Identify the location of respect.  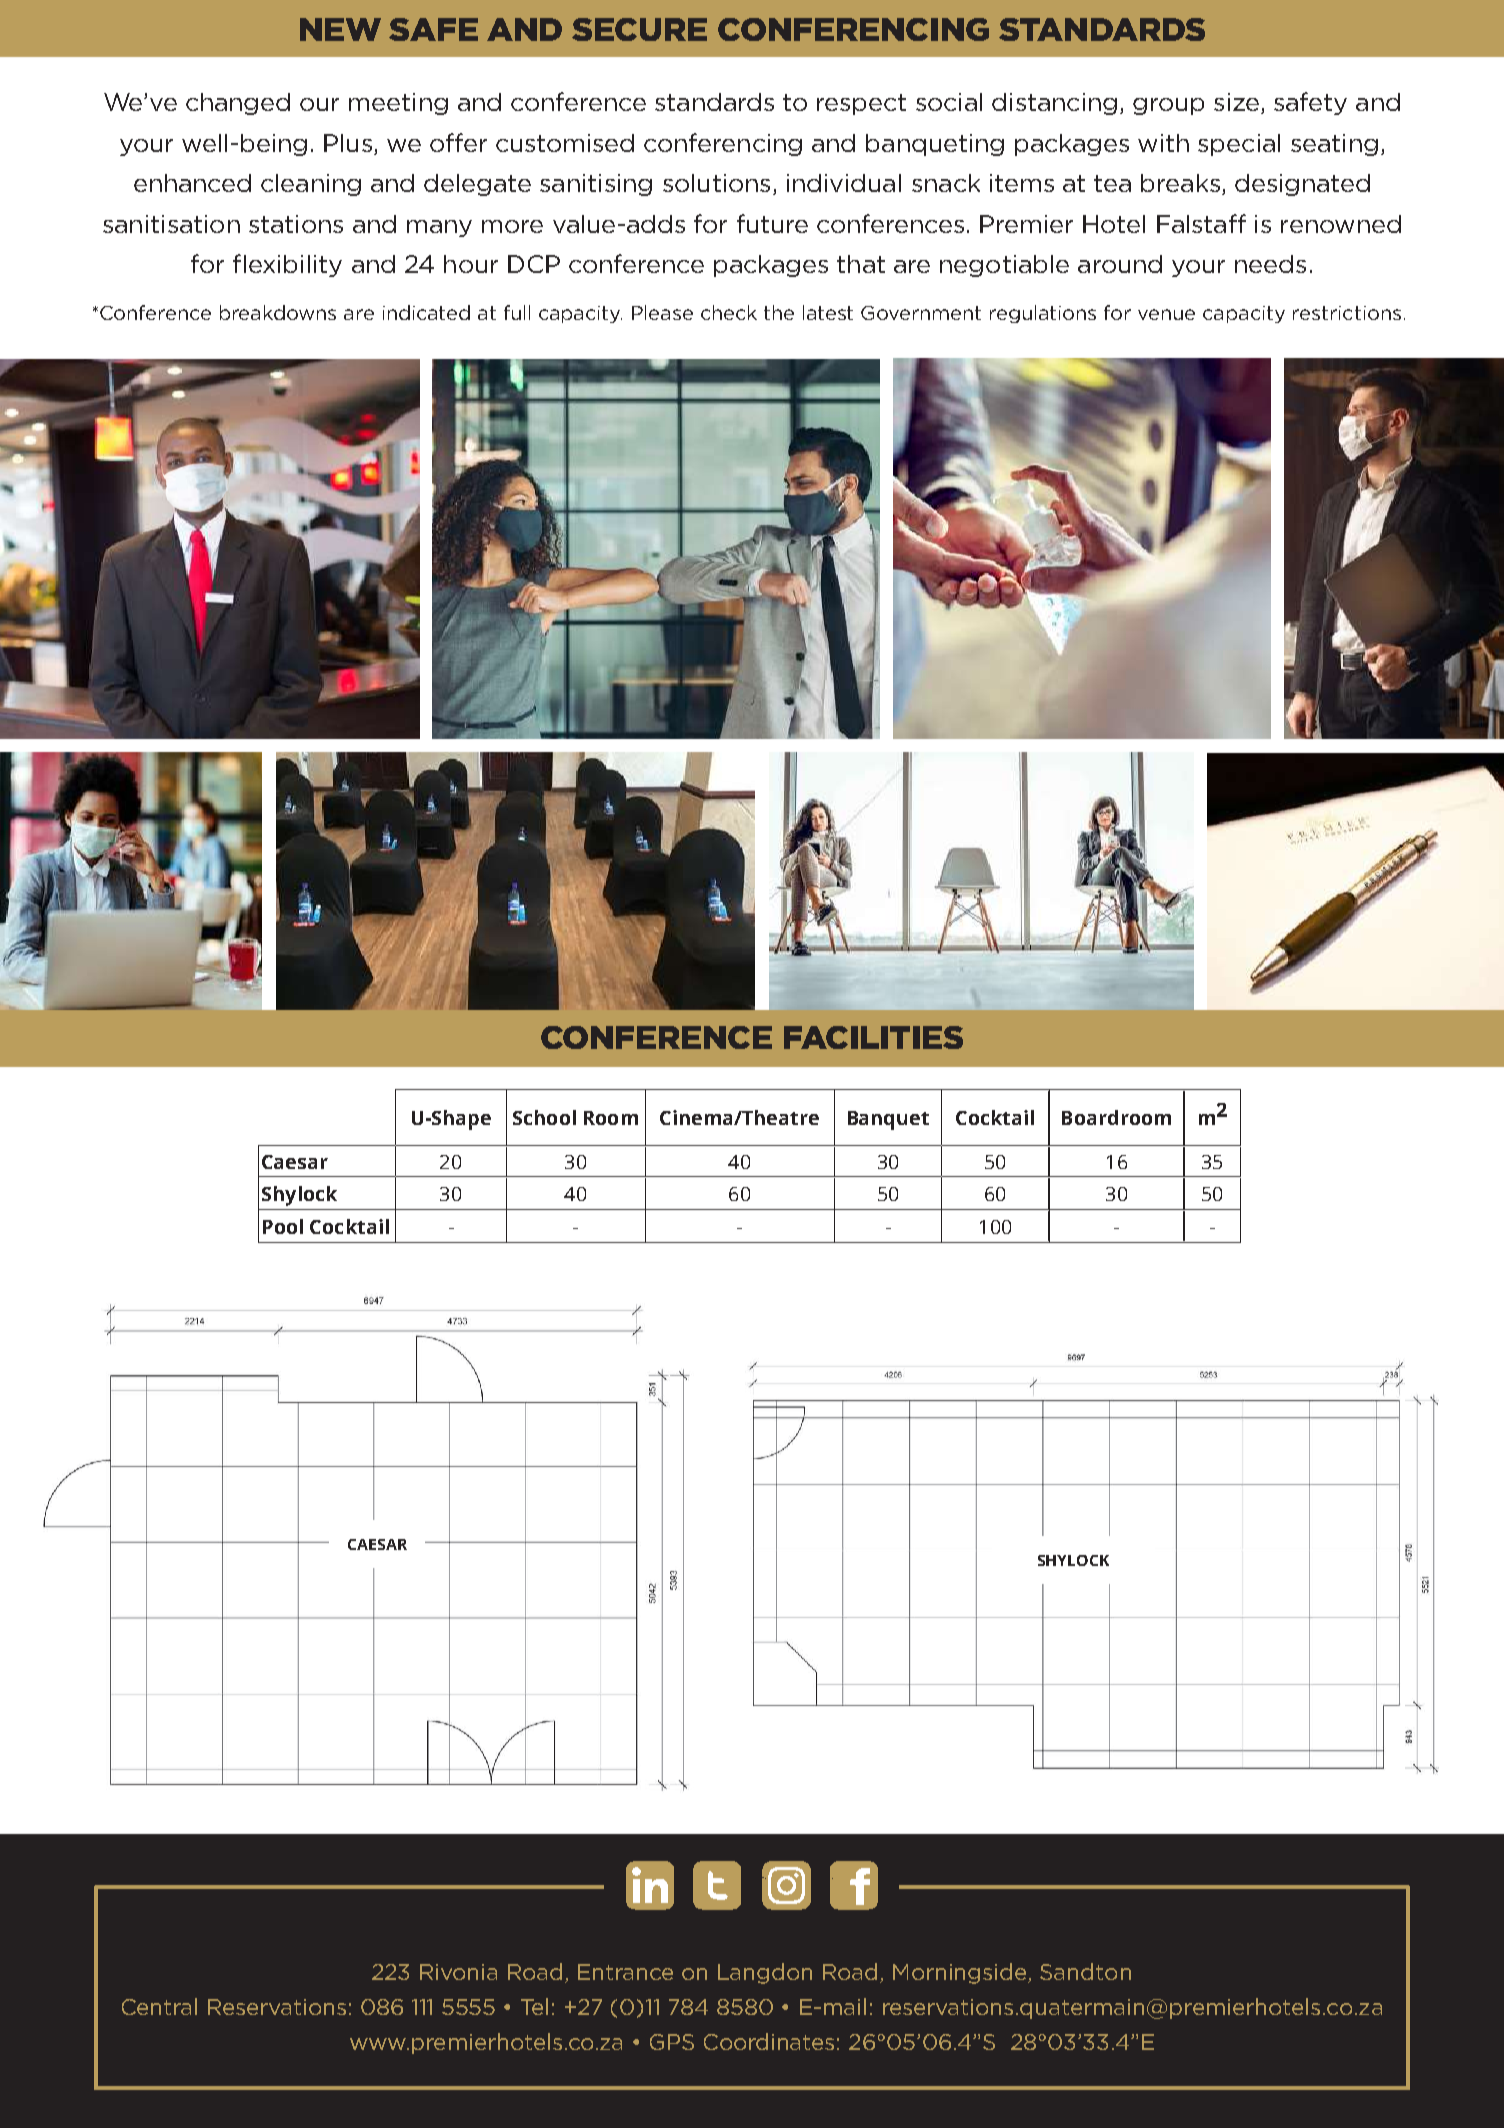
(861, 104).
